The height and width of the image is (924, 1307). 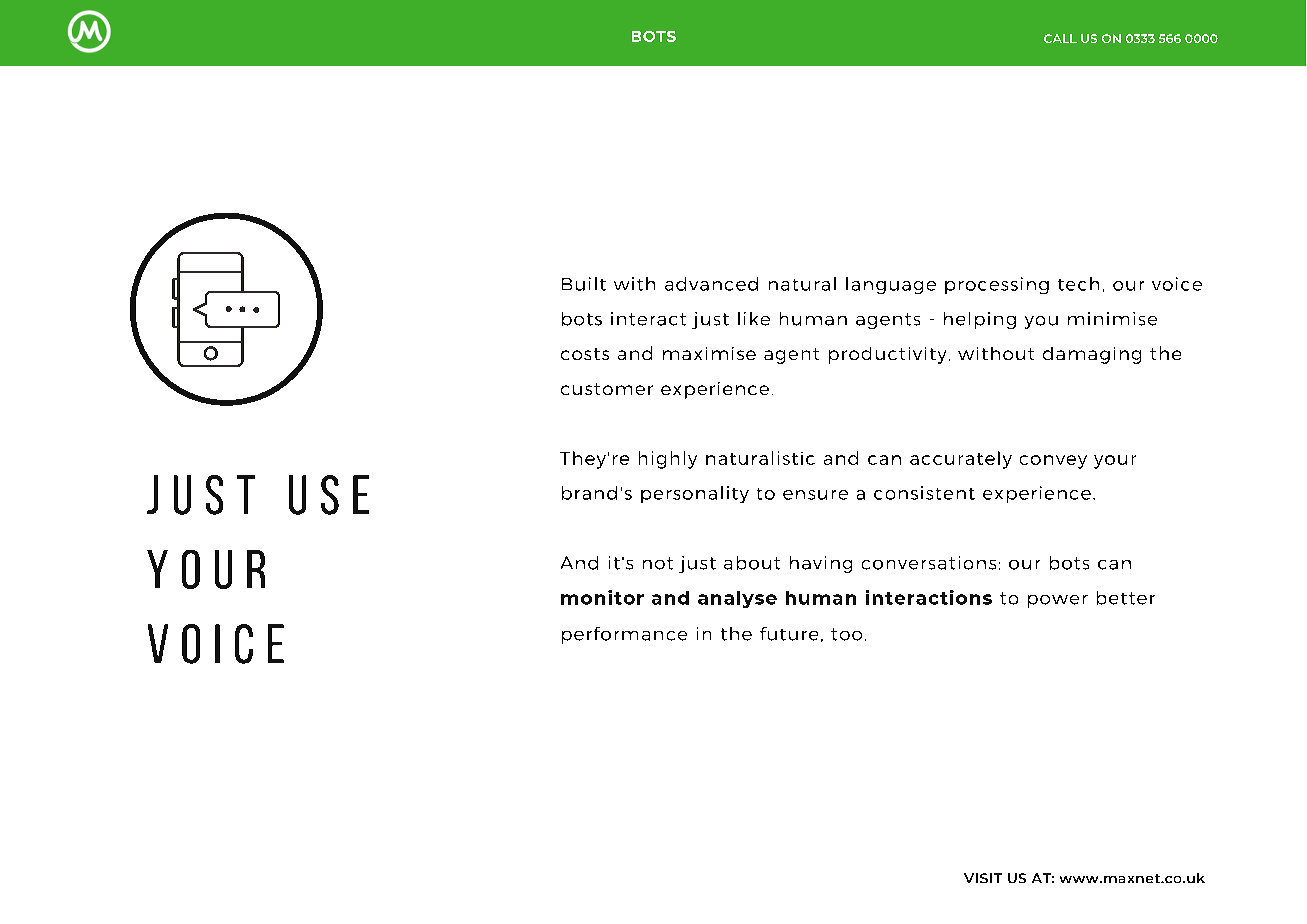 I want to click on ensure, so click(x=815, y=495).
